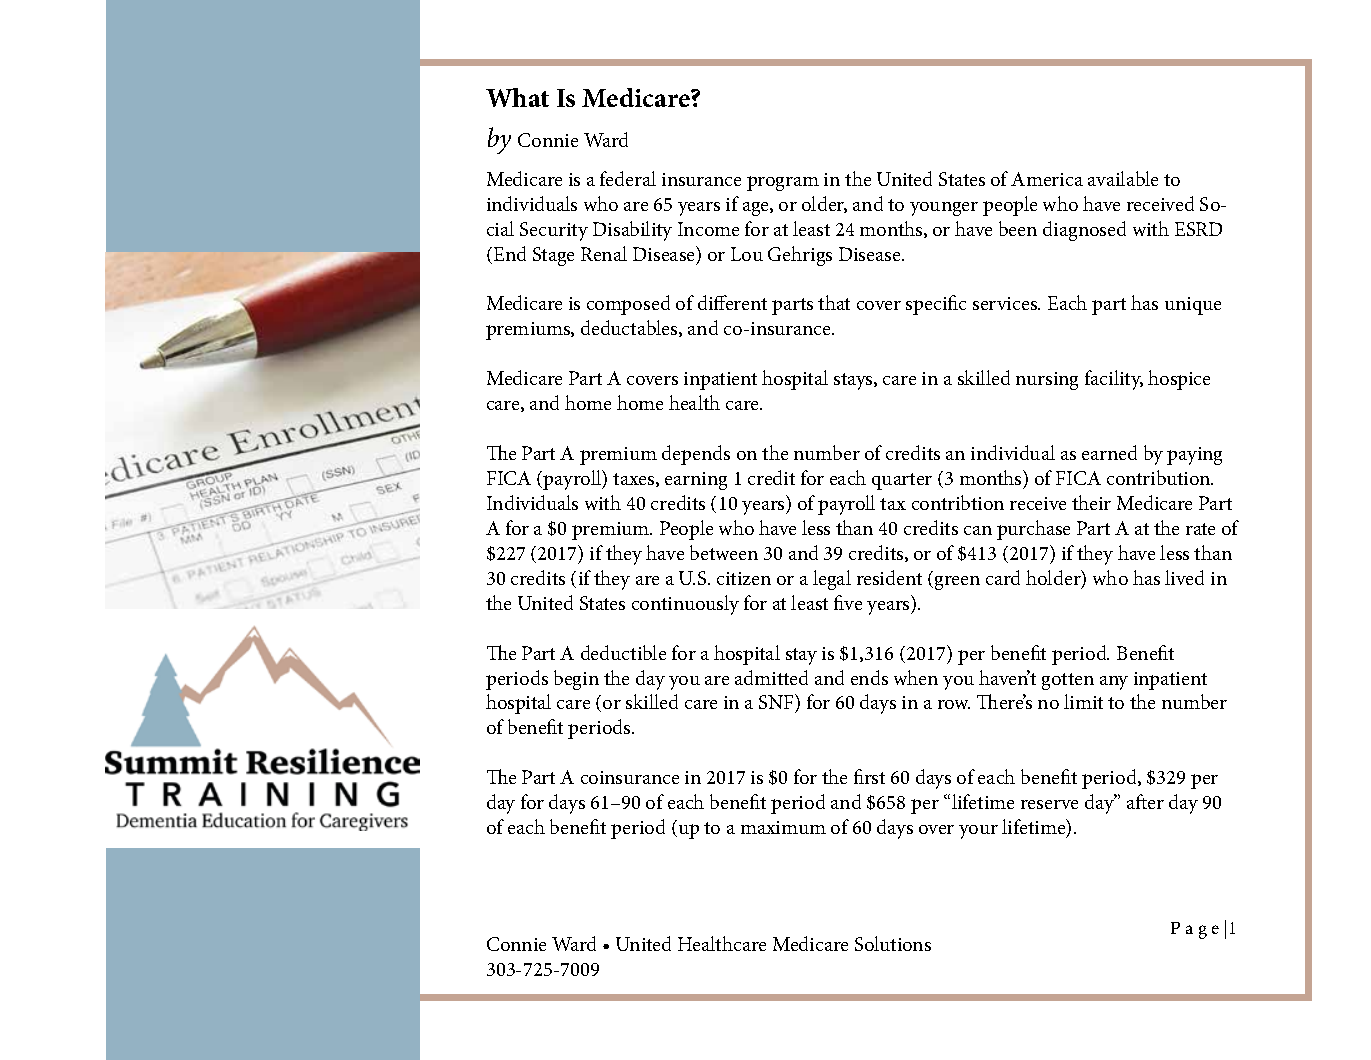 This document has height=1060, width=1371. What do you see at coordinates (1114, 683) in the document?
I see `any` at bounding box center [1114, 683].
